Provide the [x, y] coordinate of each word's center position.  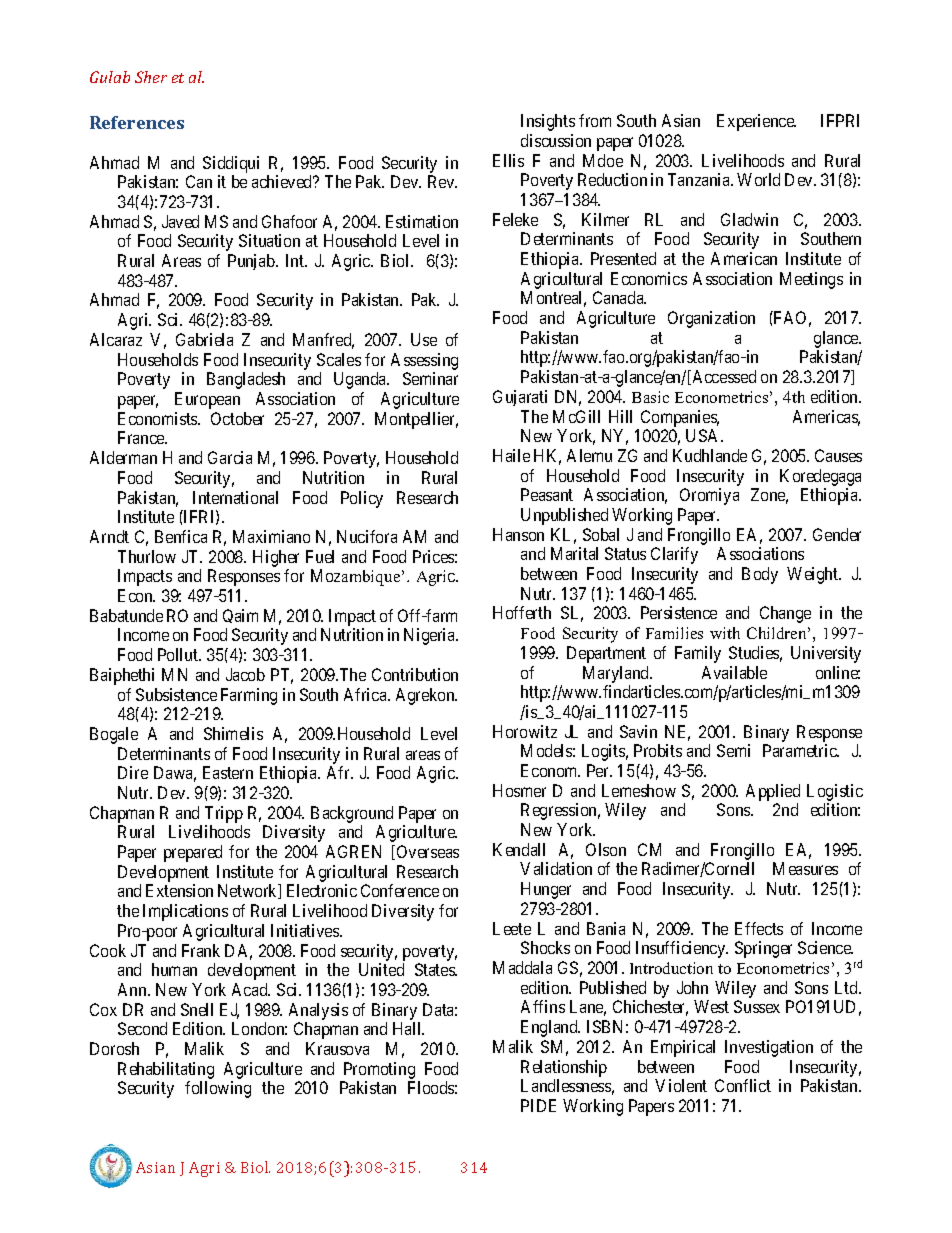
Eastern [228, 772]
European [207, 400]
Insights [548, 122]
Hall [408, 1028]
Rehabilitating [166, 1070]
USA [704, 435]
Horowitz [525, 731]
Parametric [801, 750]
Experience [756, 122]
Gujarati [520, 398]
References [137, 122]
